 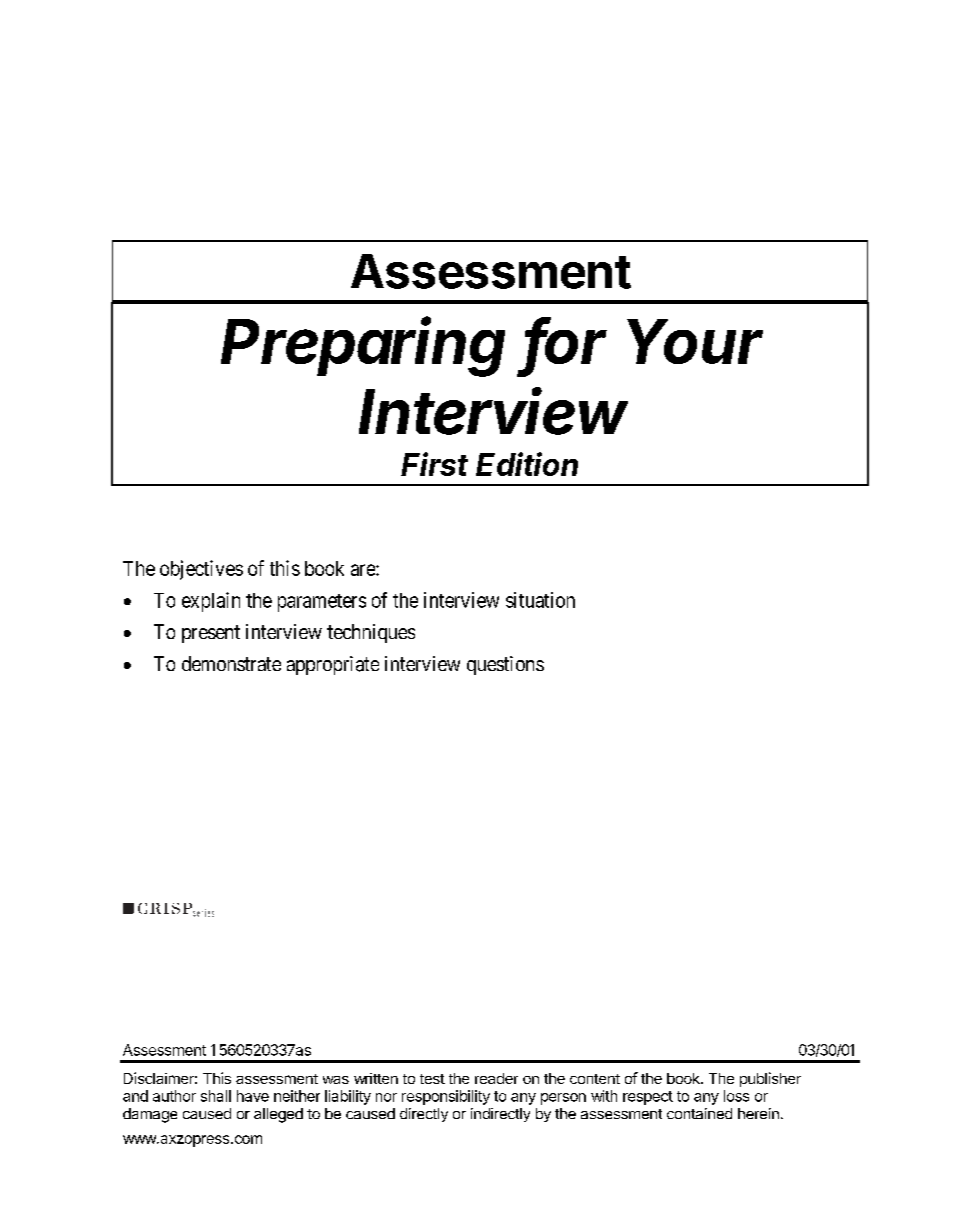 I want to click on shall, so click(x=216, y=1096).
